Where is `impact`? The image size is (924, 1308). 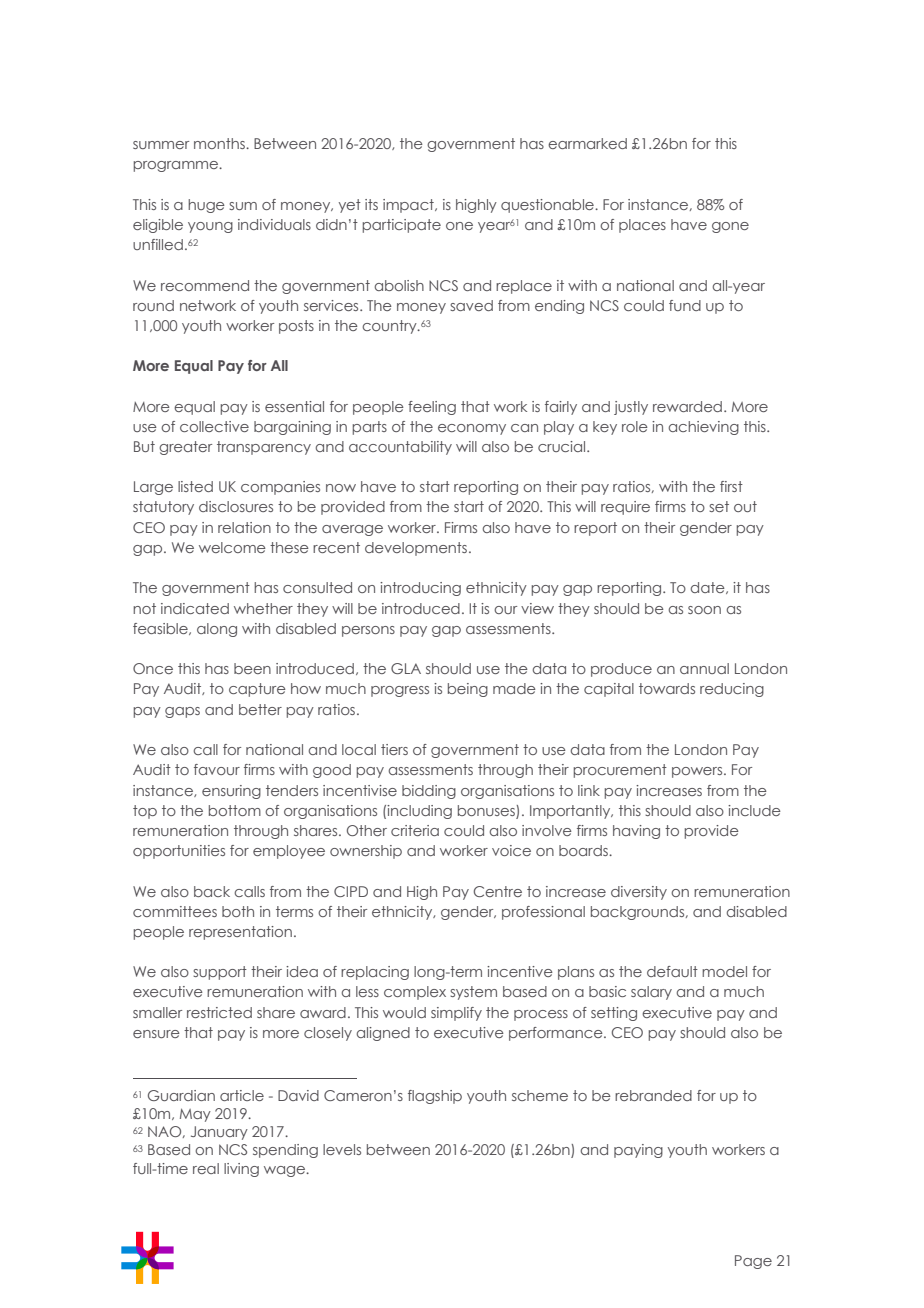
impact is located at coordinates (409, 206).
